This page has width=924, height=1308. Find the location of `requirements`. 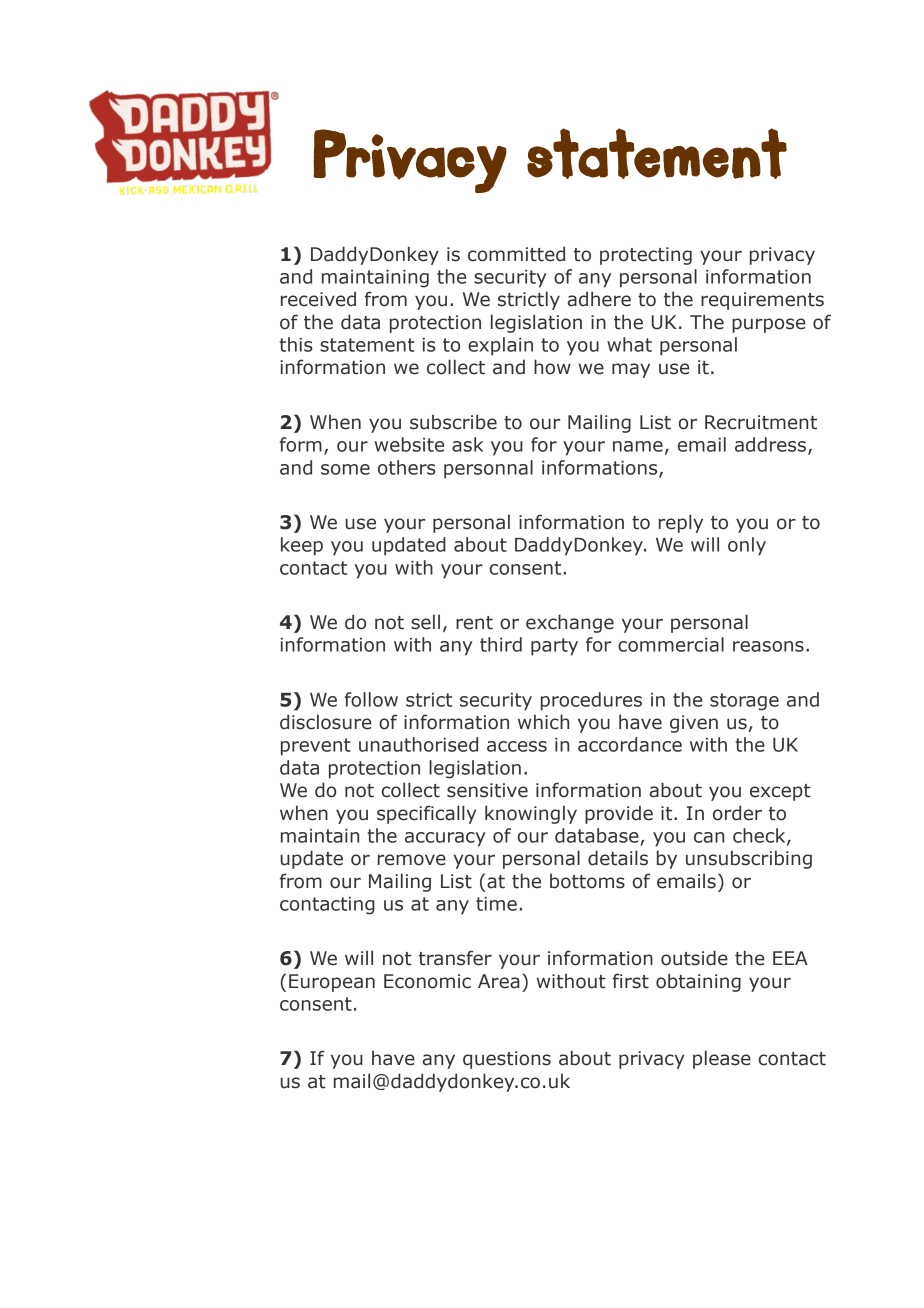

requirements is located at coordinates (762, 301).
